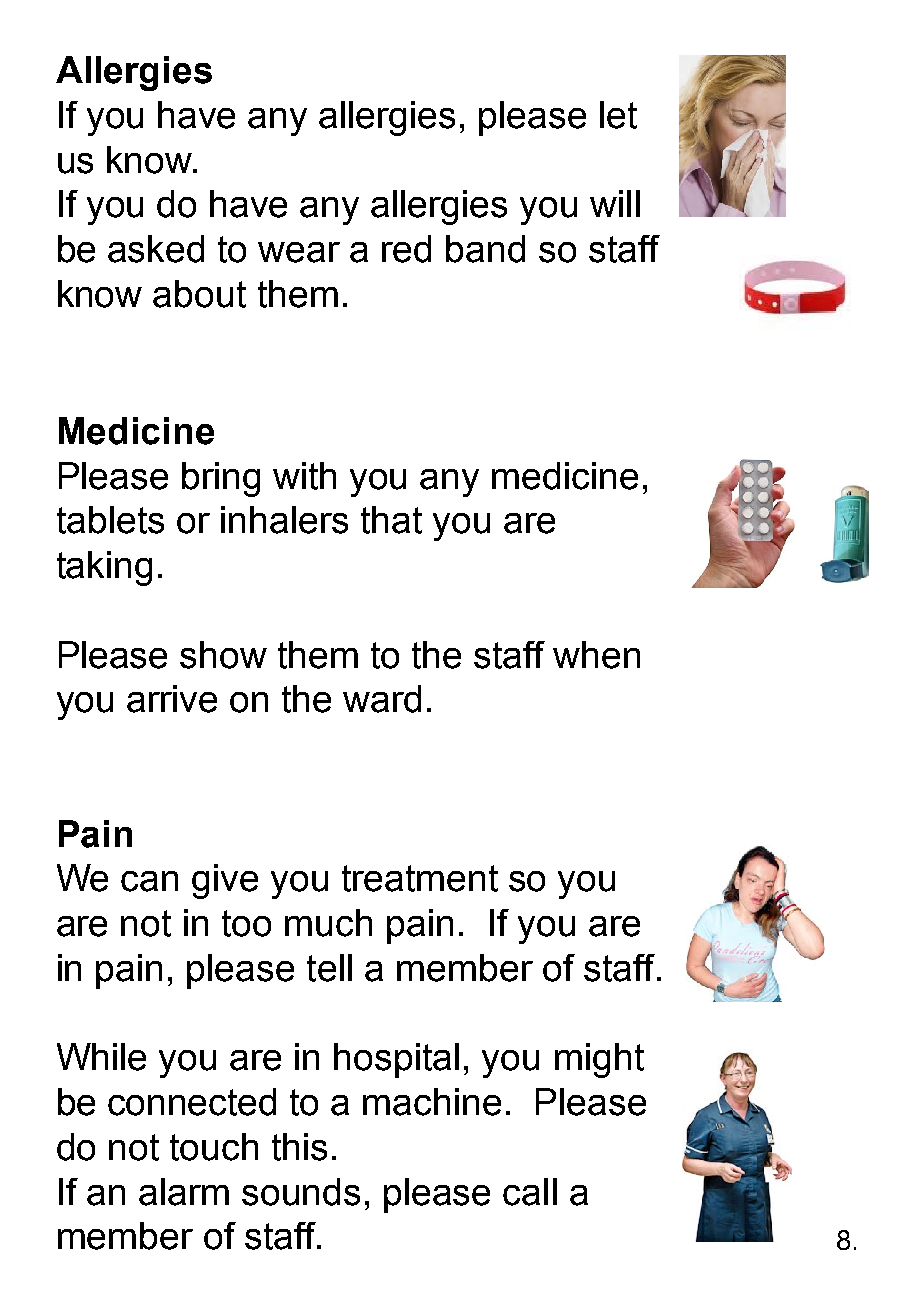 This screenshot has width=924, height=1308. I want to click on this, so click(299, 1147).
